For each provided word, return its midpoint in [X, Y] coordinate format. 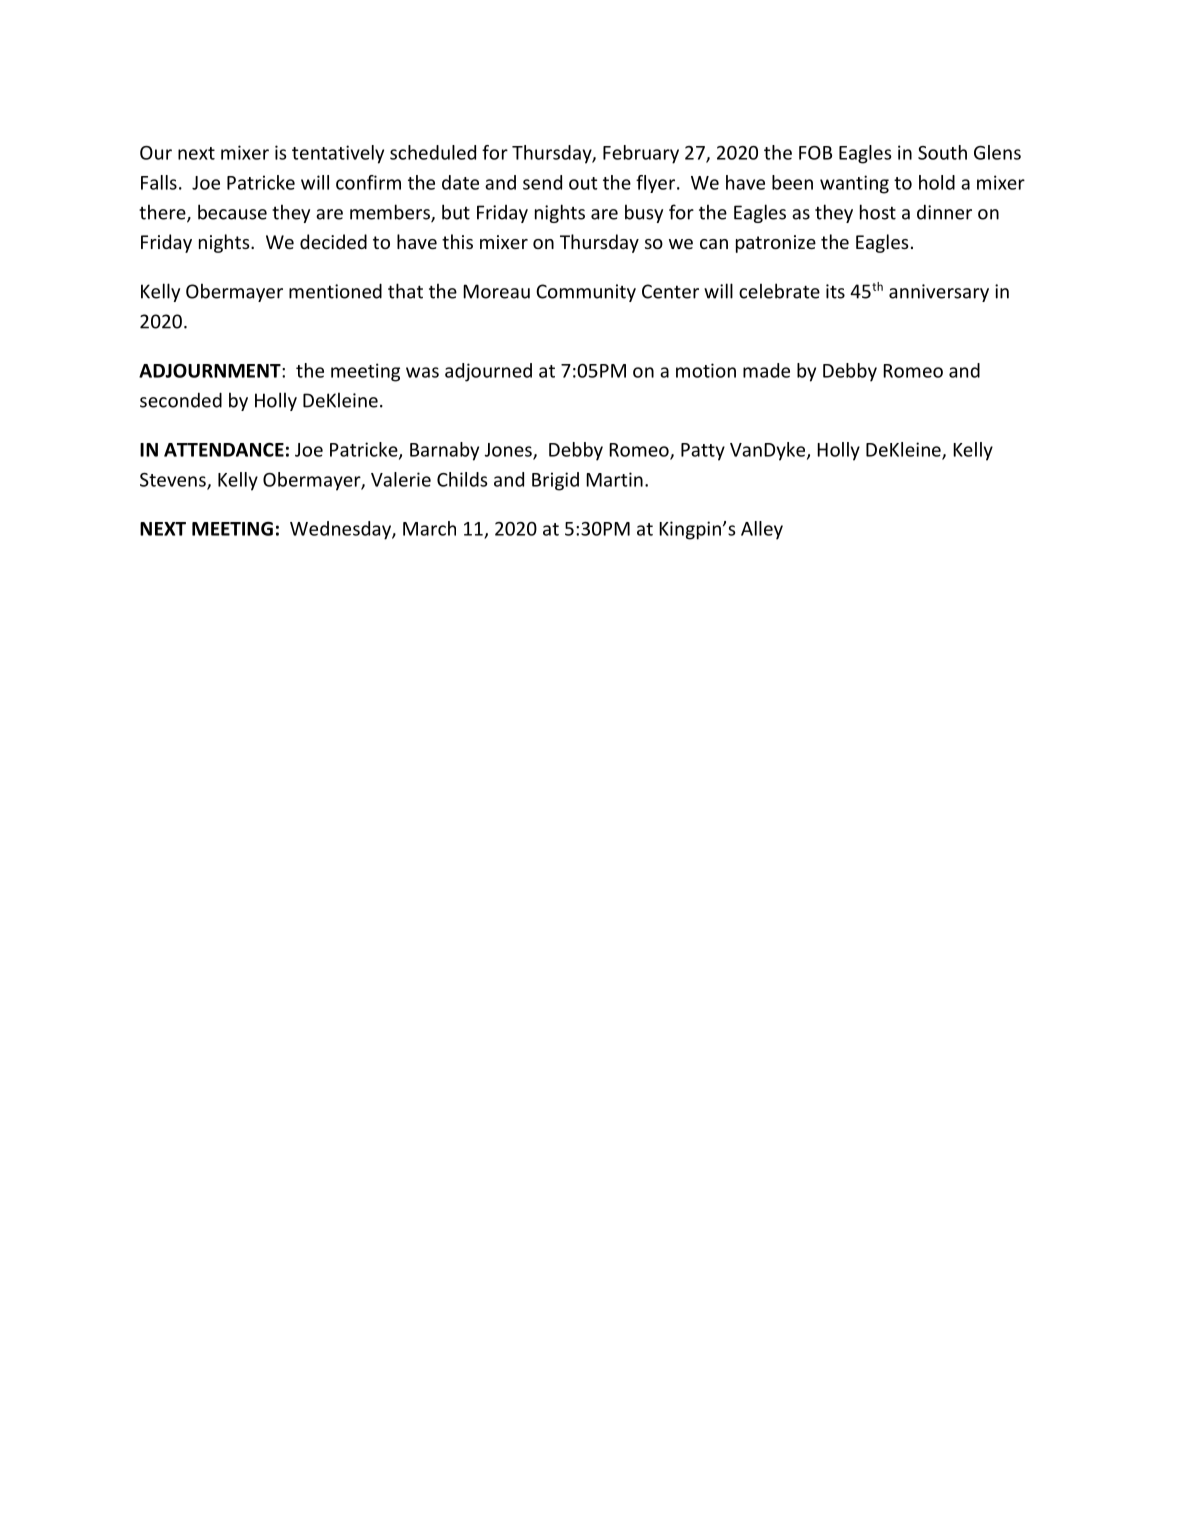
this [457, 241]
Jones [509, 451]
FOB [815, 153]
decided [333, 241]
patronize [776, 244]
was [422, 372]
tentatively [338, 154]
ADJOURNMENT [211, 370]
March [429, 528]
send [542, 182]
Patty [703, 452]
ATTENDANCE [224, 449]
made [766, 370]
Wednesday [341, 530]
